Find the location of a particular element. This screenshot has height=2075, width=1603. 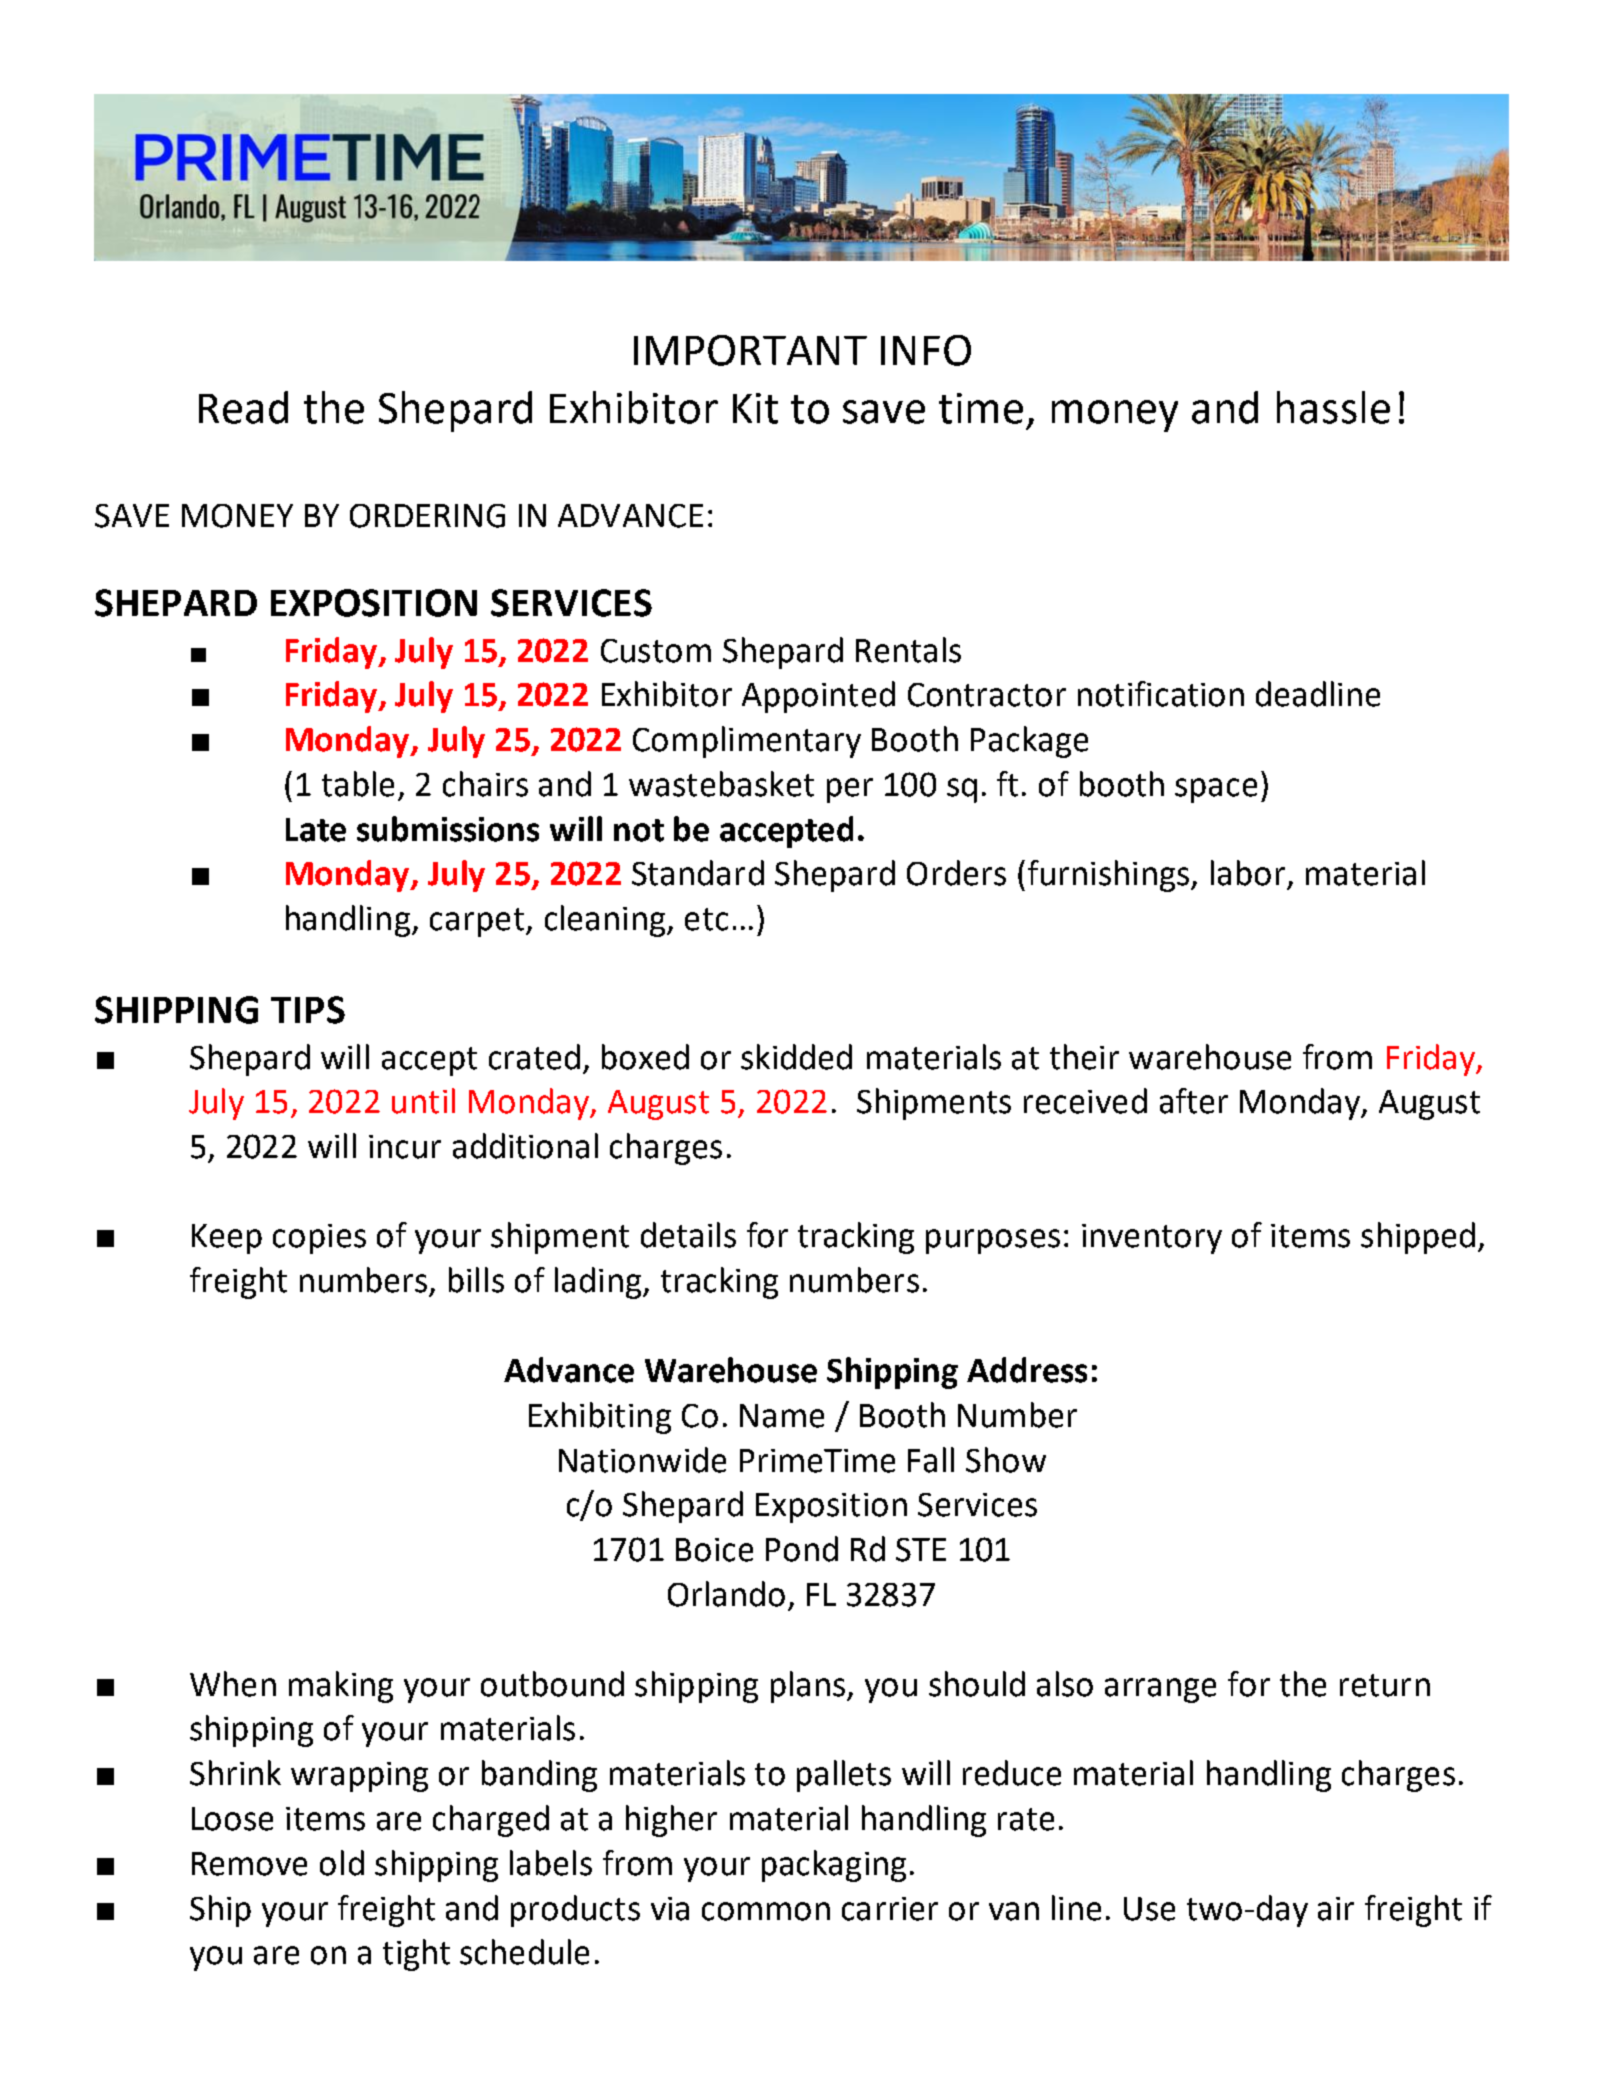

Name is located at coordinates (782, 1416).
